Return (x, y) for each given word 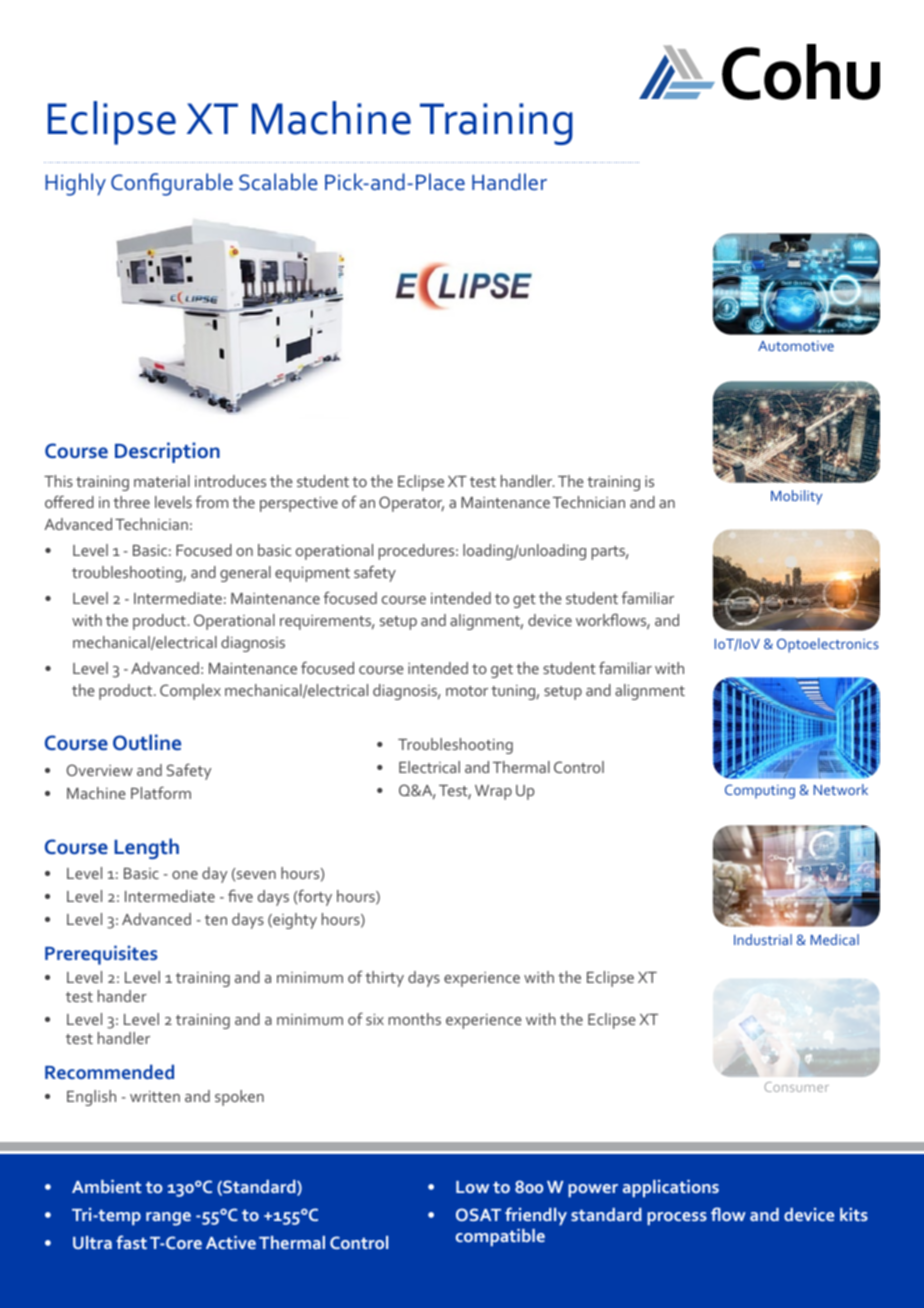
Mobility (796, 497)
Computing (760, 791)
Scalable (278, 182)
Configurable (172, 184)
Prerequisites (101, 955)
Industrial (763, 939)
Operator (411, 504)
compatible (500, 1237)
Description (167, 452)
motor (467, 691)
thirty (384, 979)
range (168, 1219)
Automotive (796, 346)
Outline (147, 742)
